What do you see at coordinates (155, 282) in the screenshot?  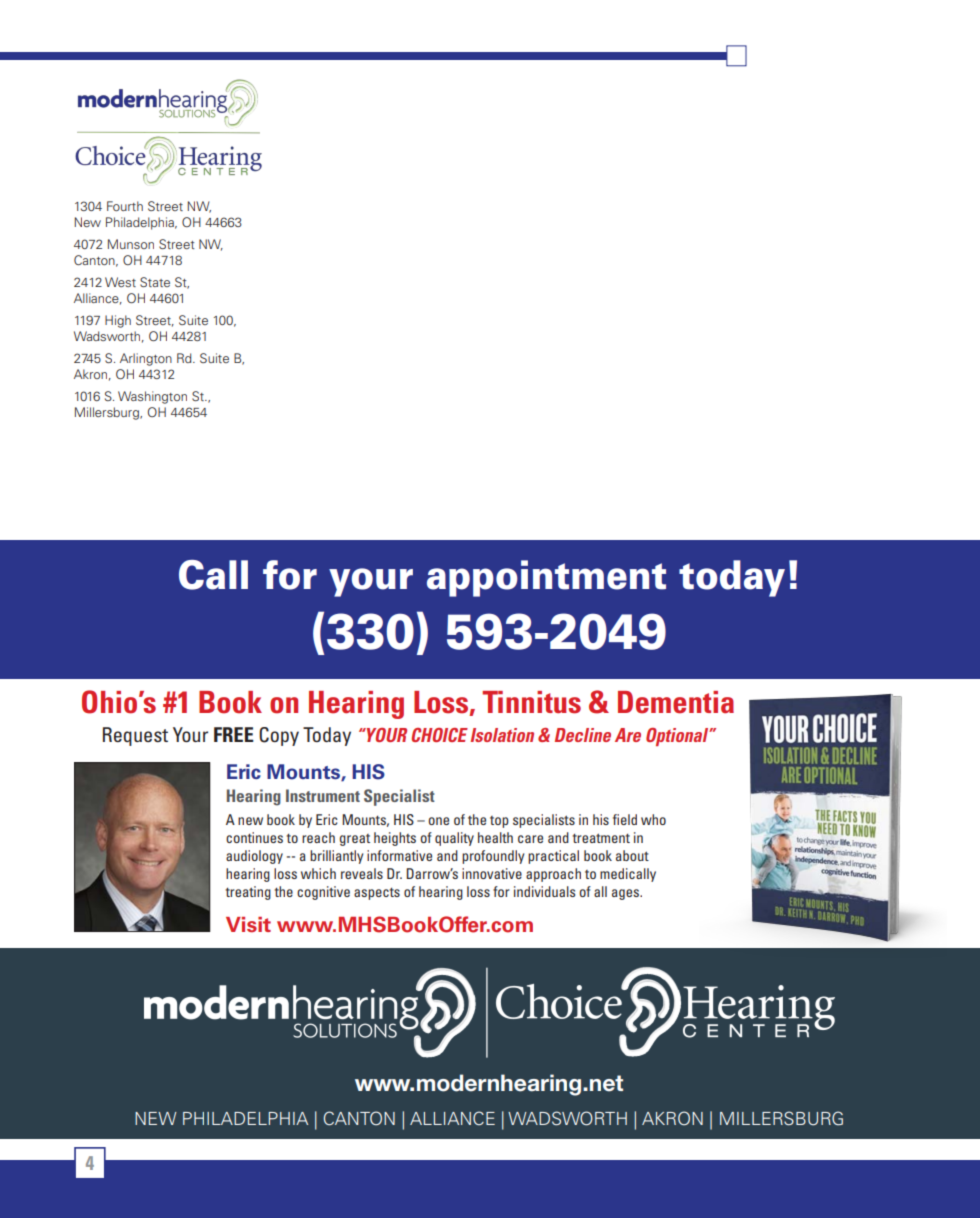 I see `State` at bounding box center [155, 282].
